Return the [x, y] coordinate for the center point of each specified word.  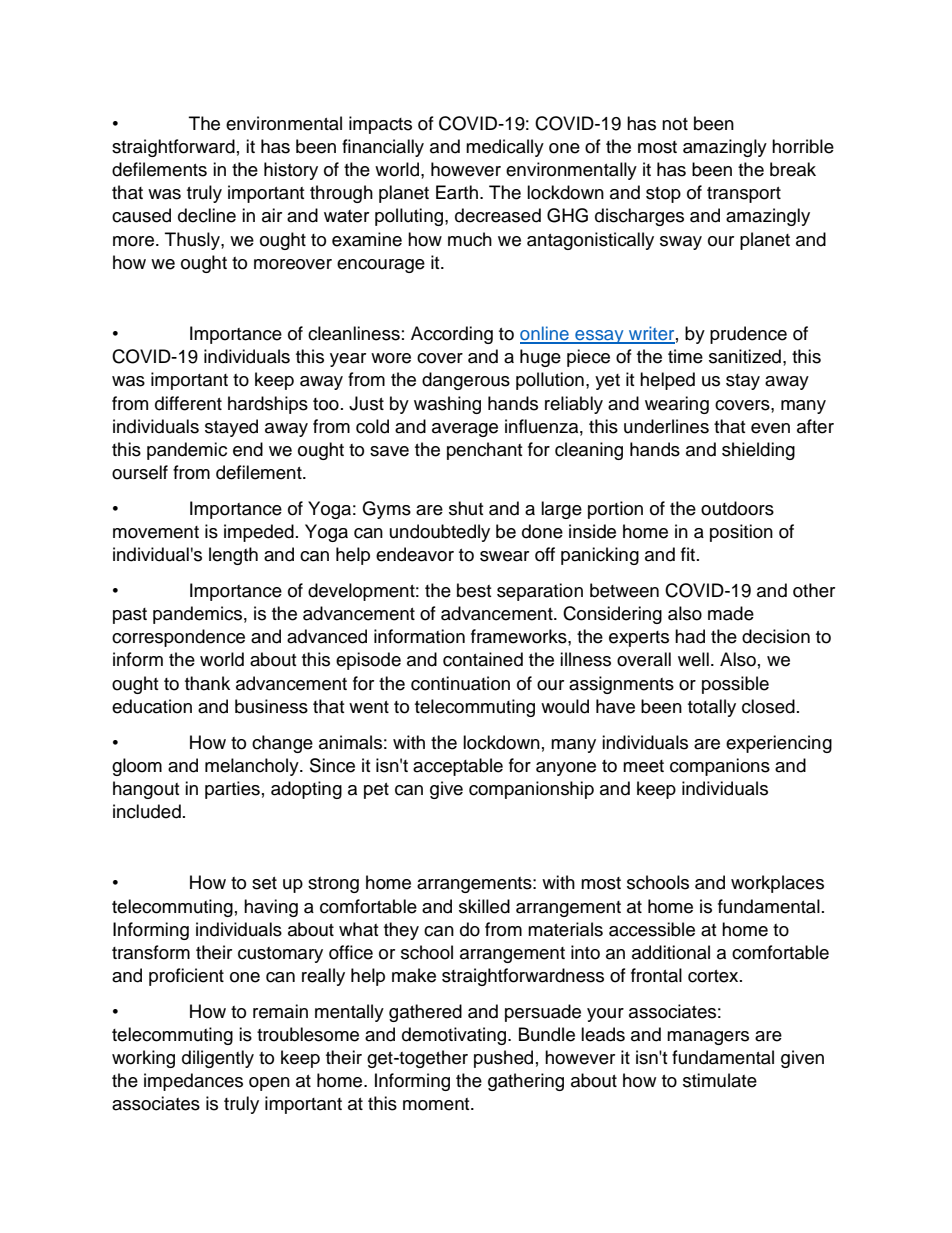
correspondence [178, 638]
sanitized [745, 356]
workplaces [777, 884]
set [264, 883]
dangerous [466, 381]
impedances [193, 1082]
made [731, 613]
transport [744, 195]
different [188, 403]
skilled [484, 906]
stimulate [720, 1080]
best [474, 590]
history [291, 171]
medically [505, 148]
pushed [503, 1059]
